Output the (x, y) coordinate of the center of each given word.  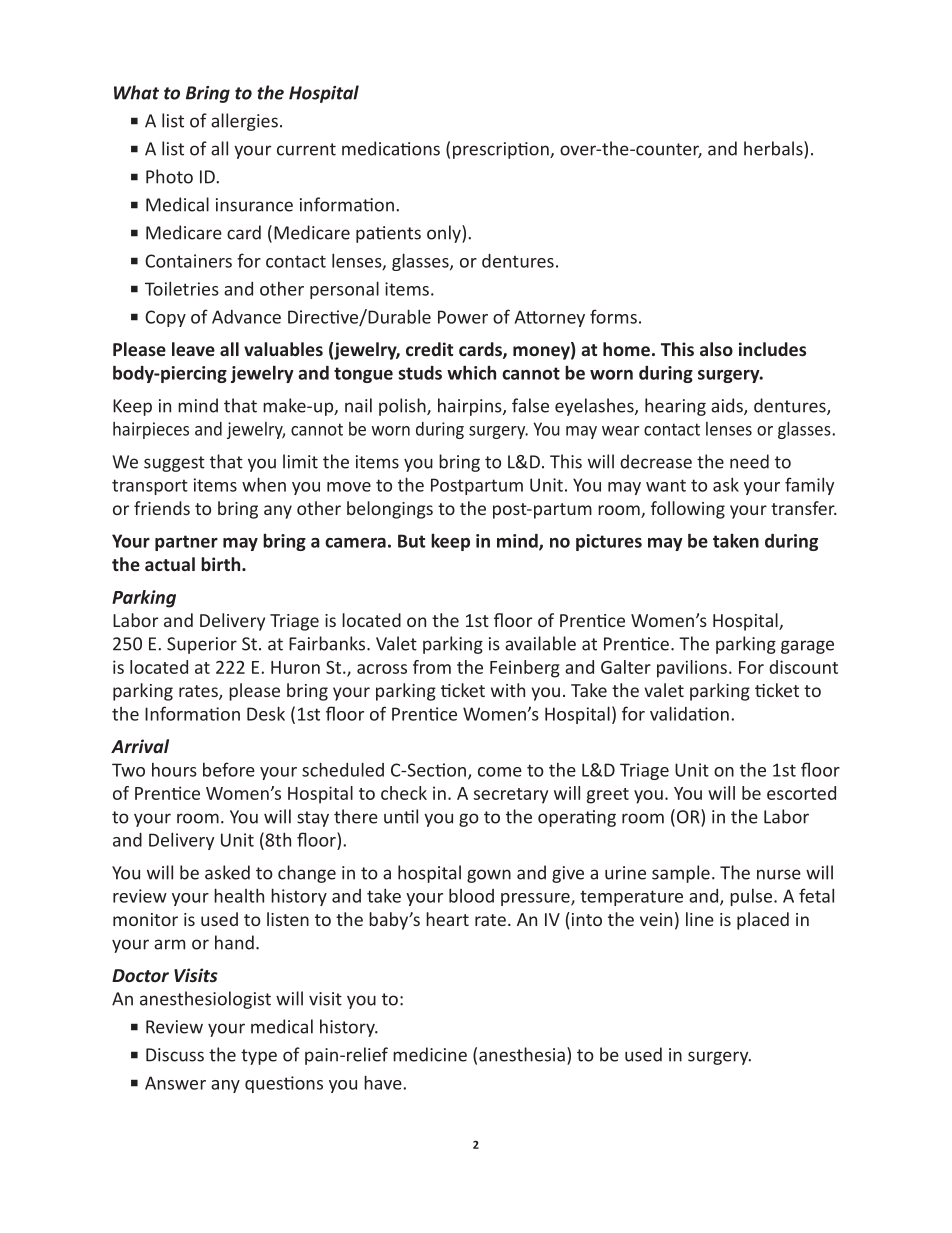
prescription (502, 150)
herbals (774, 148)
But (411, 541)
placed (763, 921)
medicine (430, 1054)
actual (170, 564)
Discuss (175, 1055)
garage (807, 647)
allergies (244, 122)
